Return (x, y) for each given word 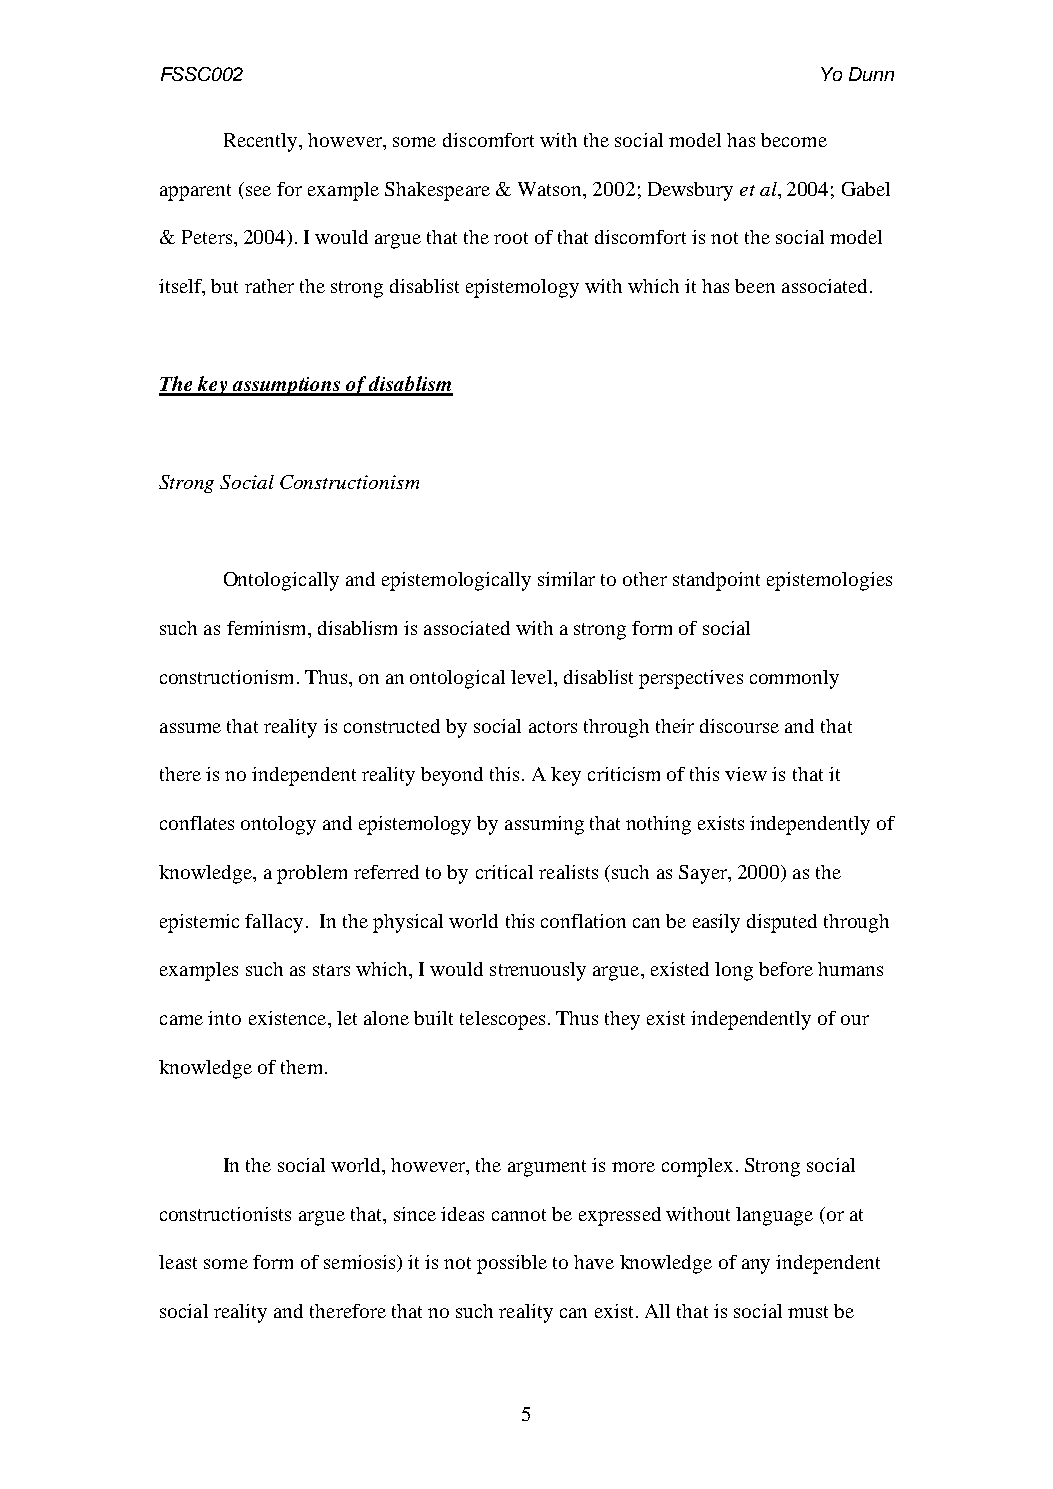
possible (512, 1264)
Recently (262, 142)
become (794, 140)
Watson (551, 189)
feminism (268, 628)
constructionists (225, 1214)
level (533, 677)
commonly (794, 679)
